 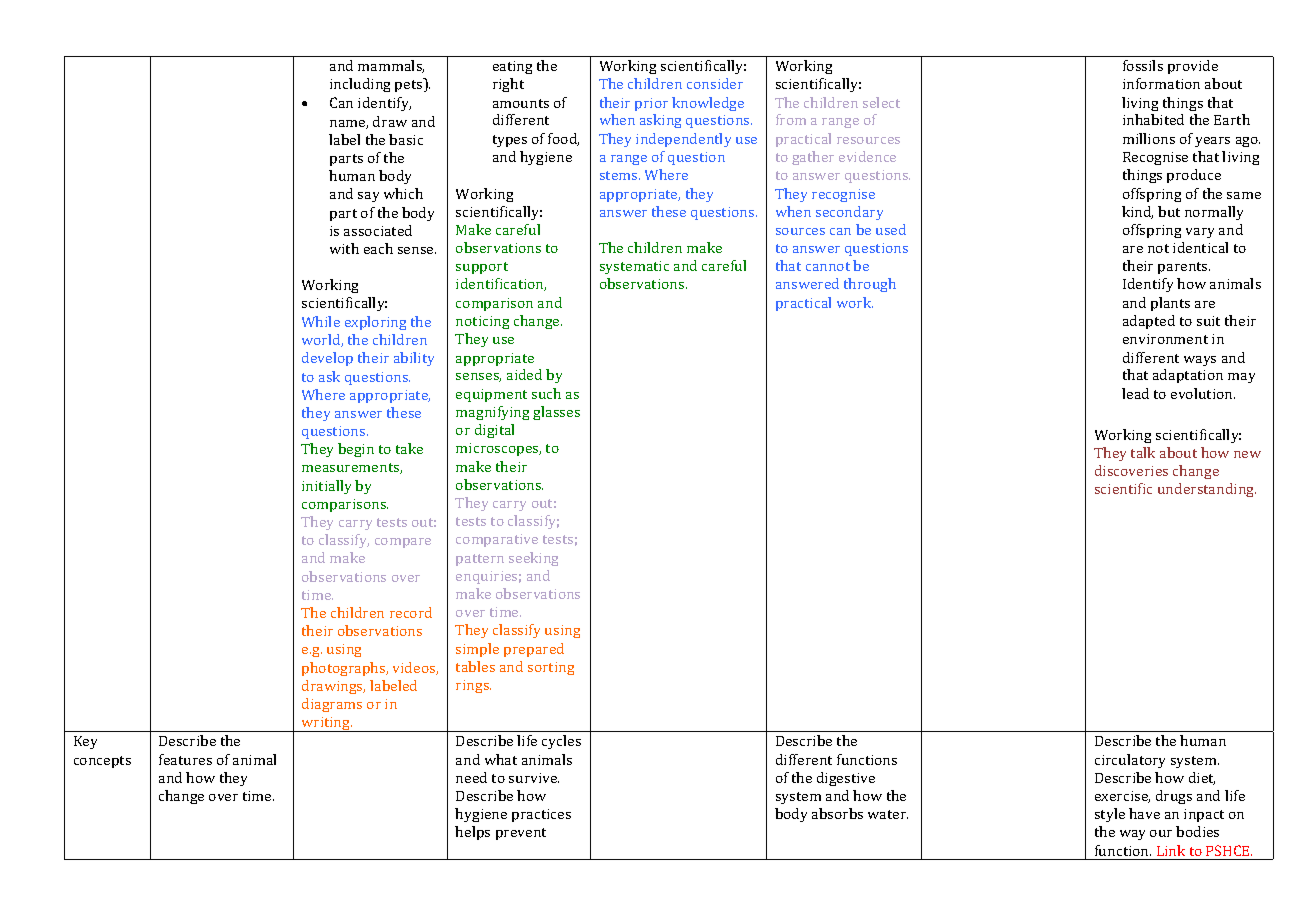 I want to click on features, so click(x=185, y=759).
